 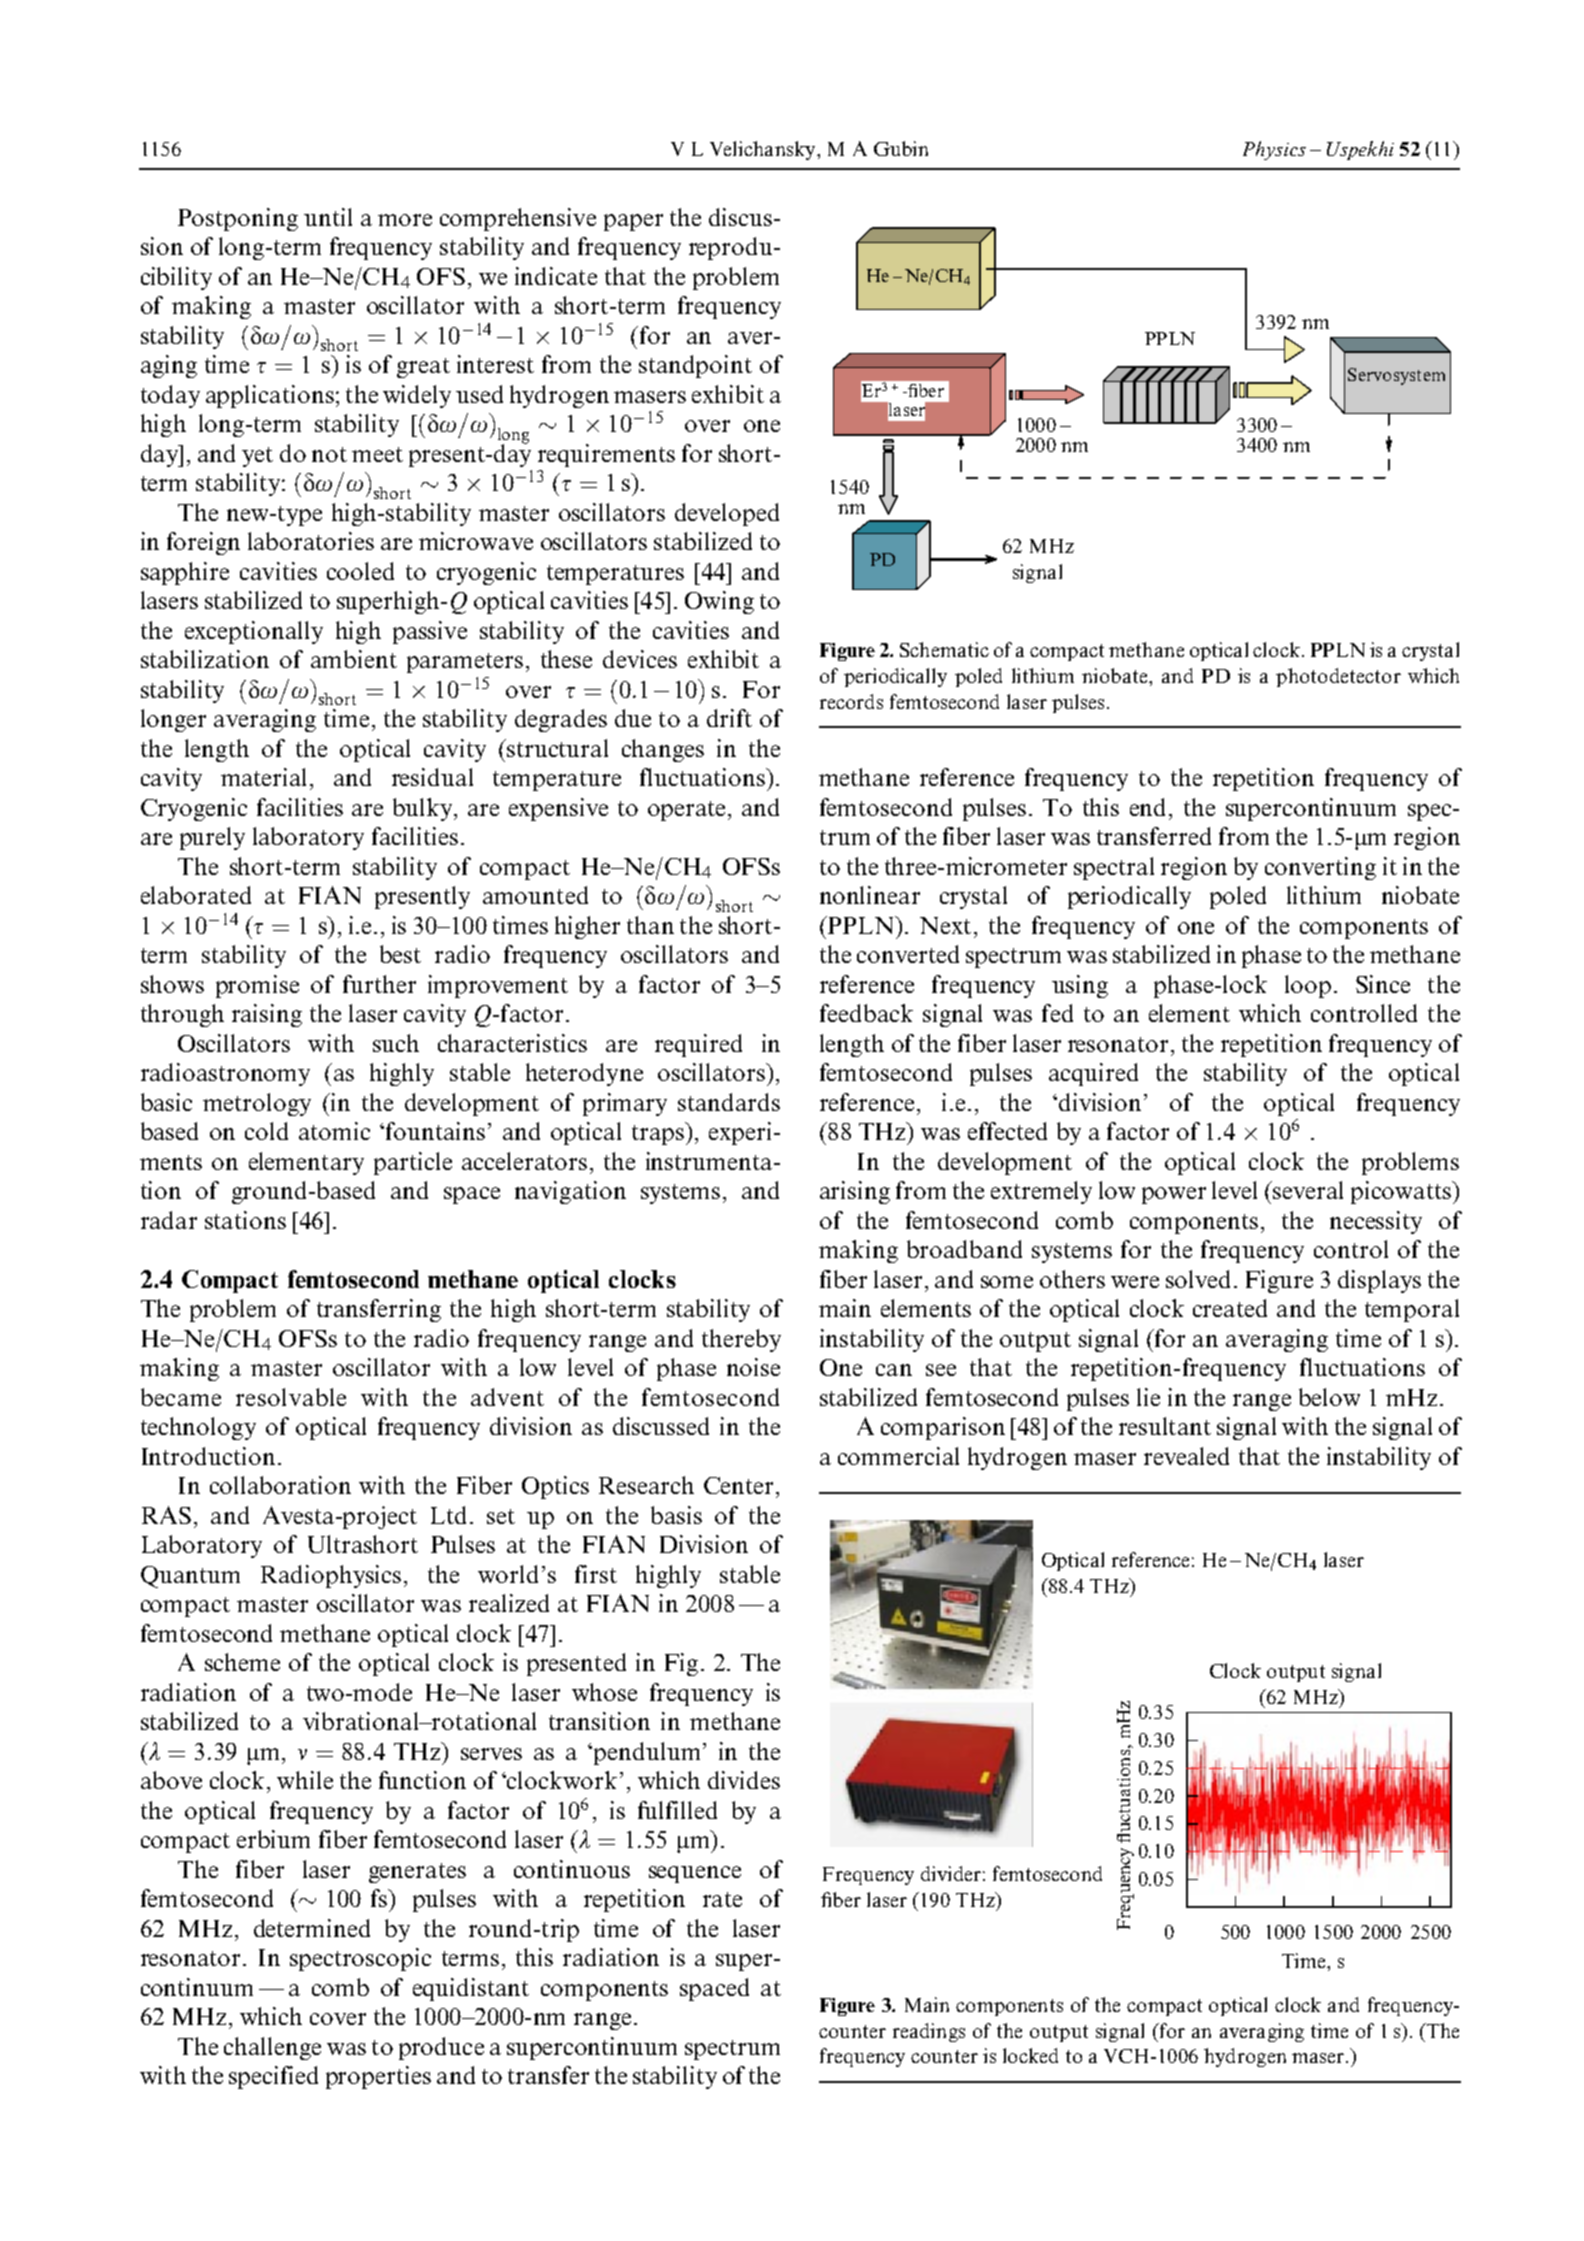 I want to click on records, so click(x=851, y=701).
